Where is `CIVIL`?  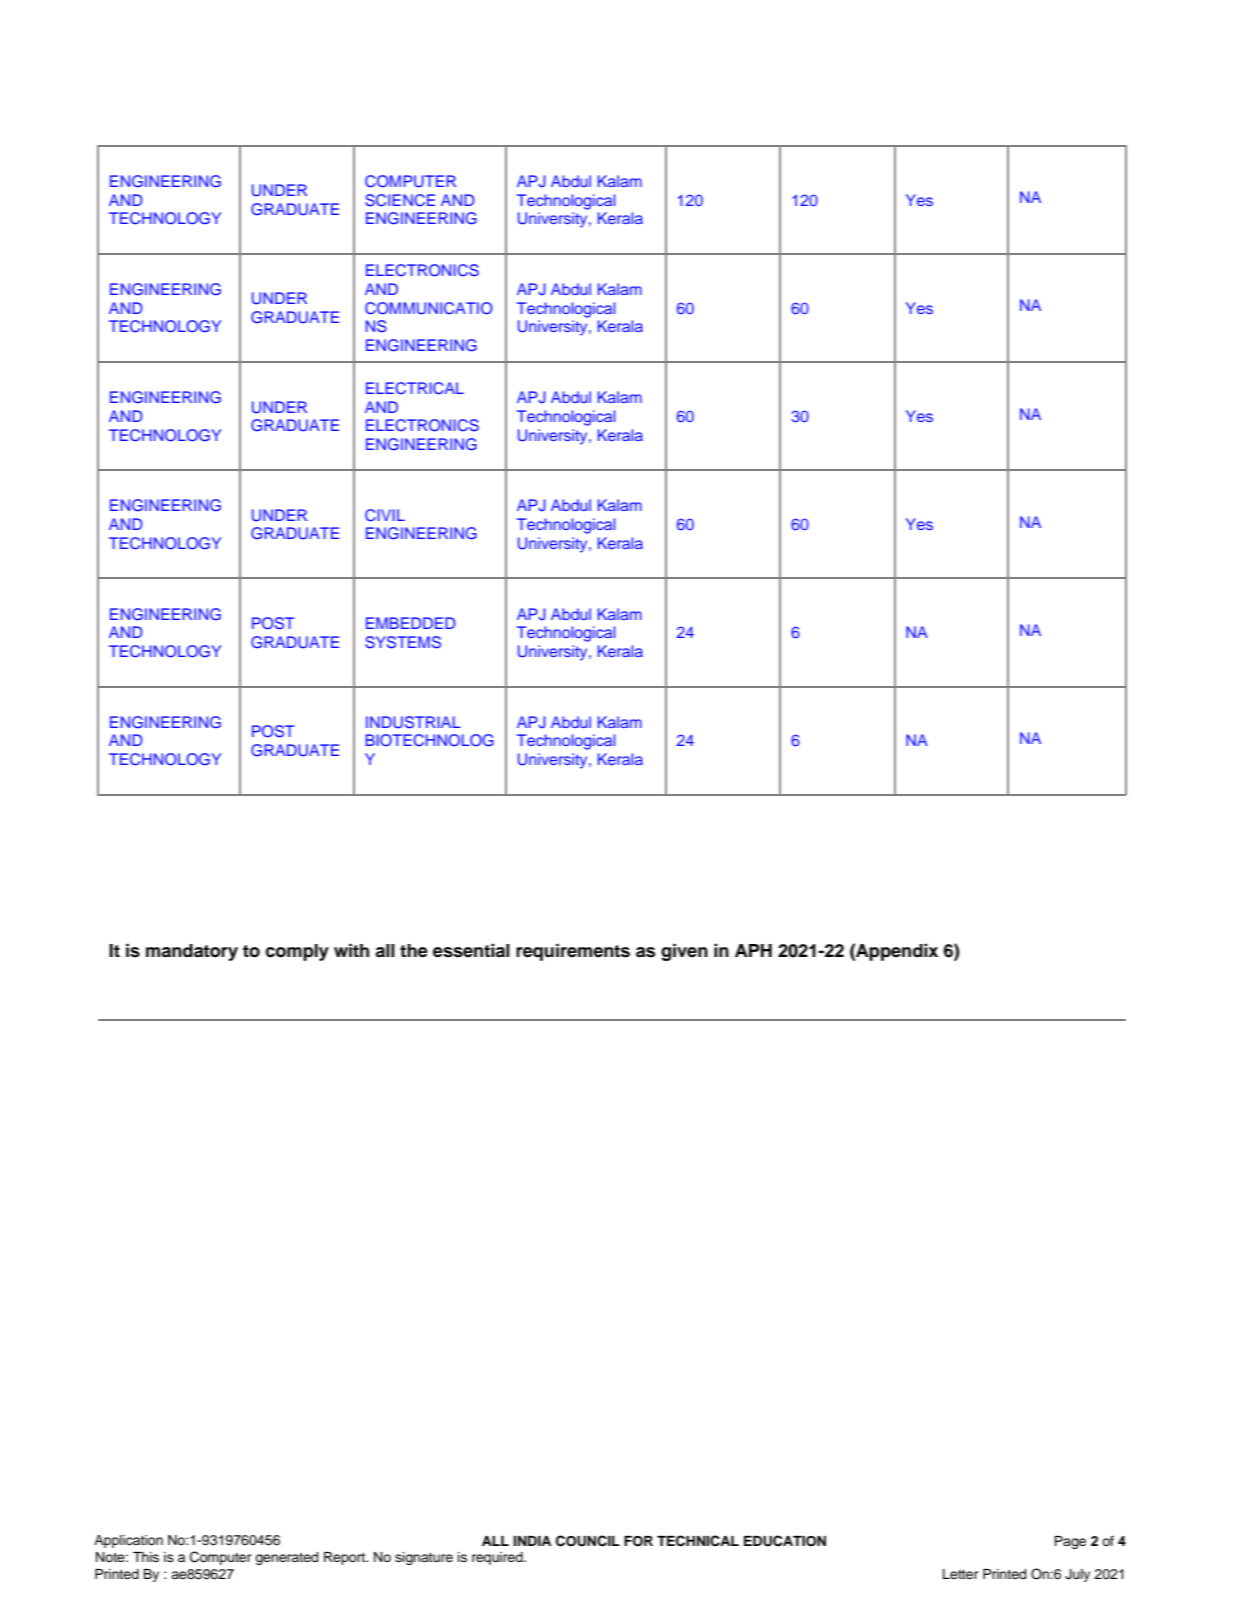
CIVIL is located at coordinates (385, 515).
